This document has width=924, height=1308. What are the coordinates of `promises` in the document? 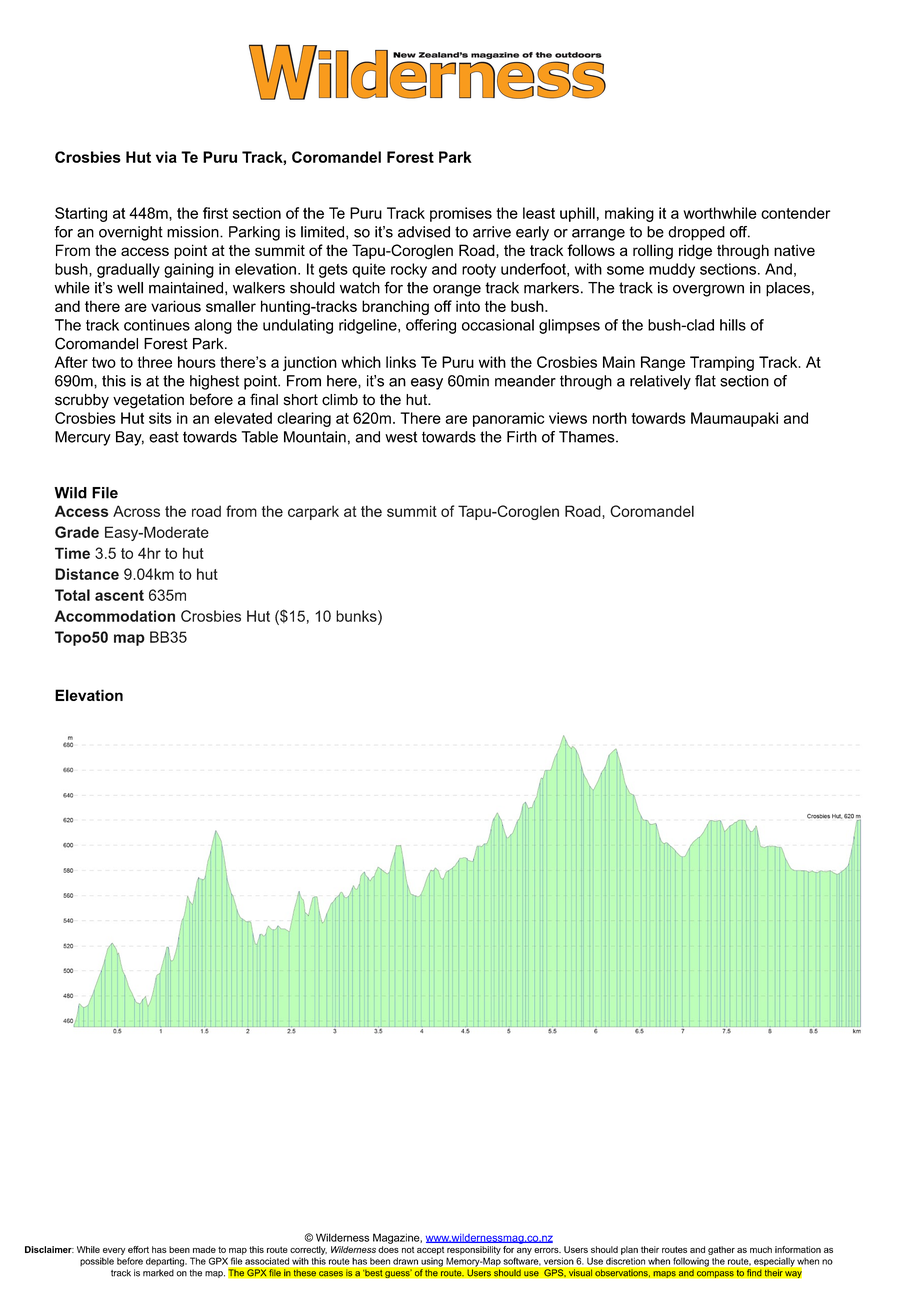 It's located at (461, 214).
